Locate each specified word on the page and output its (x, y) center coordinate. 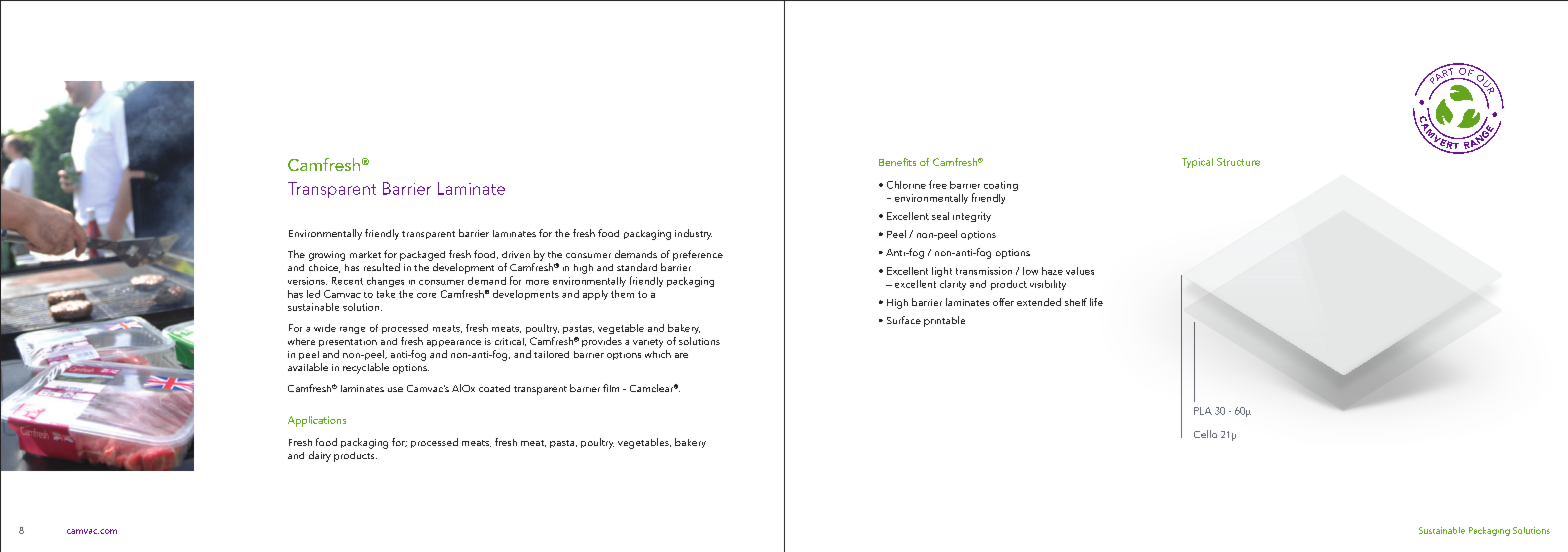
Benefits (897, 162)
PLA (1203, 411)
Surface (904, 320)
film (611, 388)
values (1080, 271)
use (395, 389)
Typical (1197, 163)
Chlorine (906, 185)
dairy (320, 456)
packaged (422, 256)
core (426, 295)
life (1096, 302)
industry (693, 234)
